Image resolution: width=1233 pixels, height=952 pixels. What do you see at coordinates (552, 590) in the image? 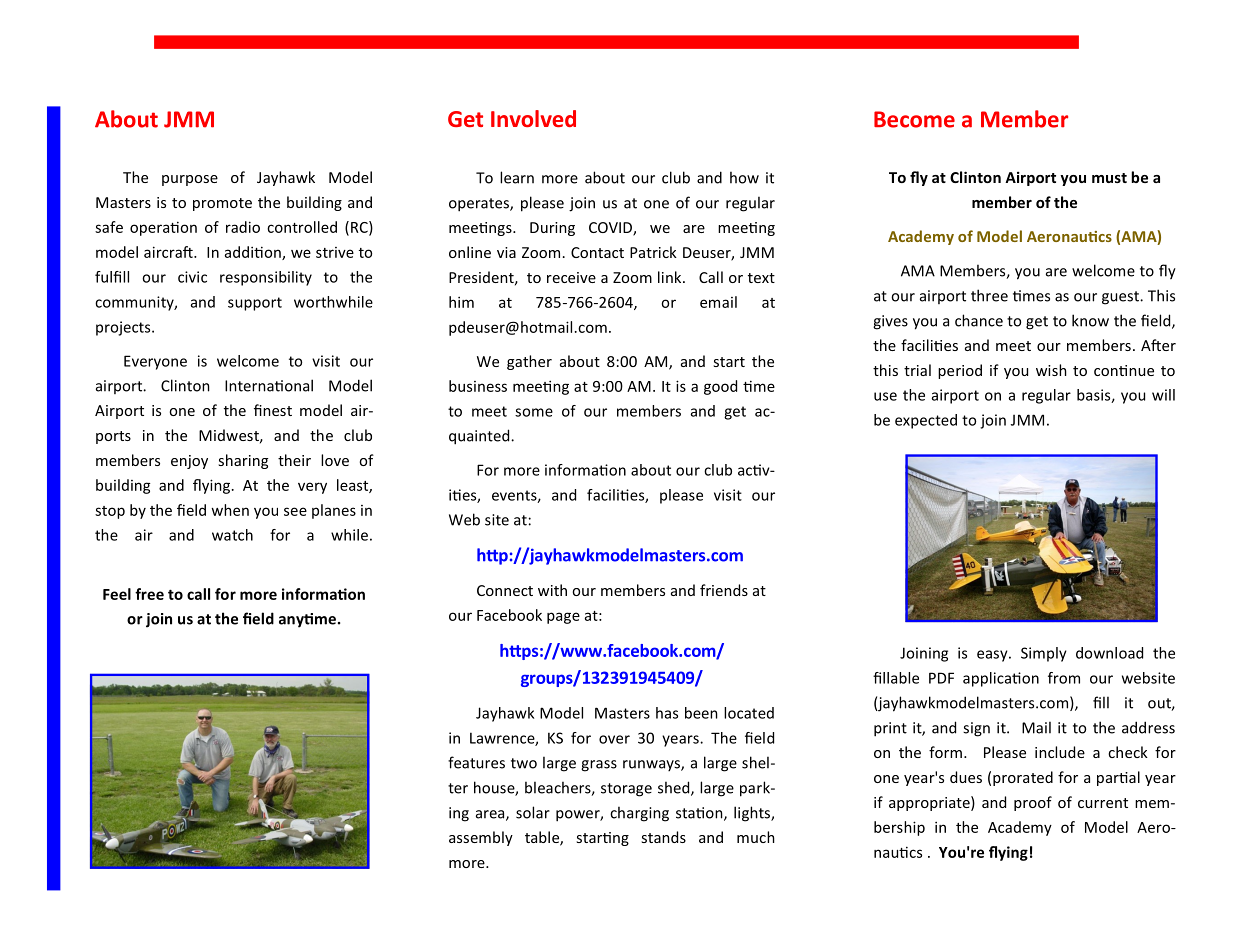
I see `with` at bounding box center [552, 590].
